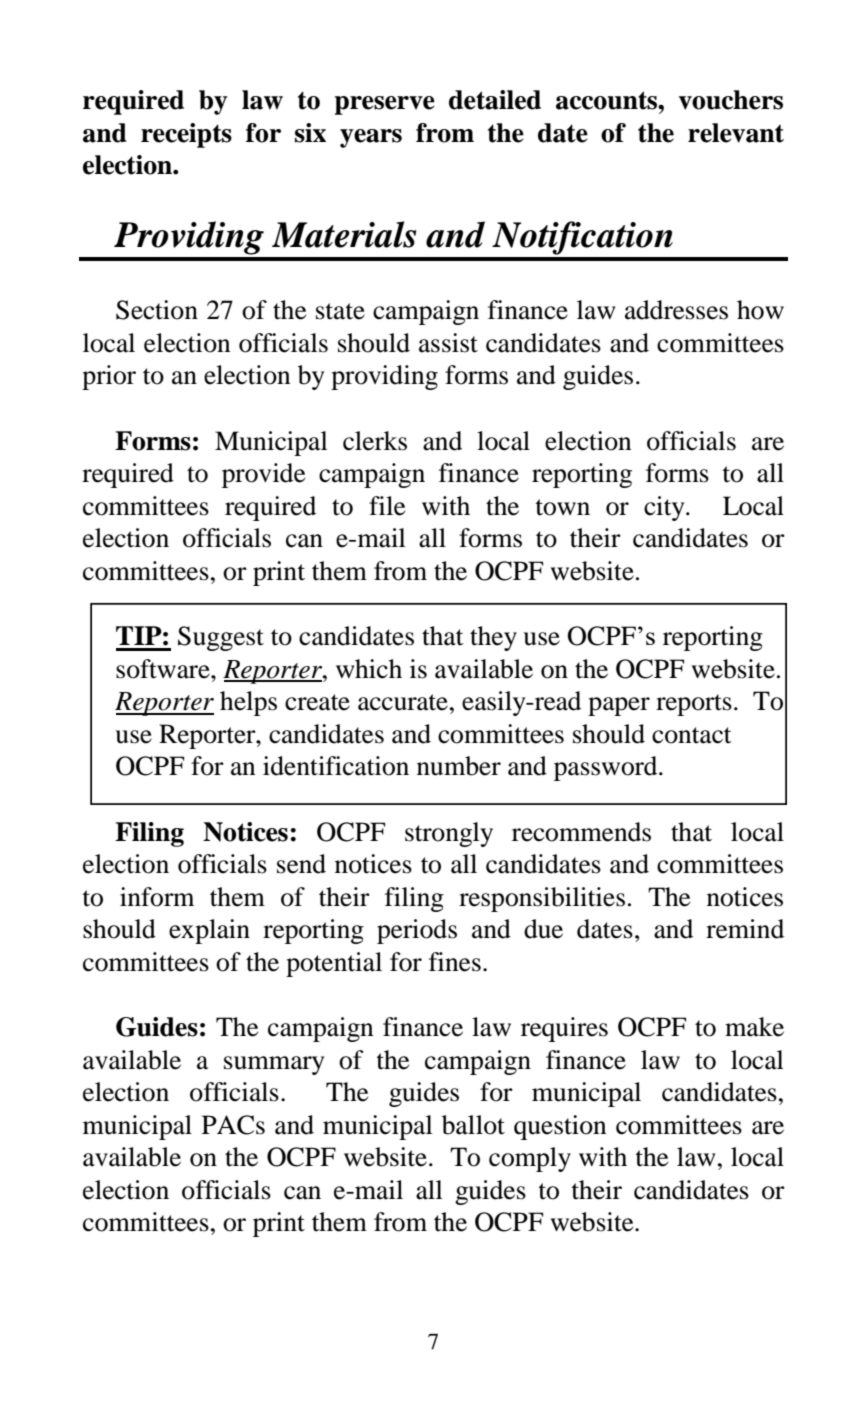  I want to click on relevant, so click(736, 133).
